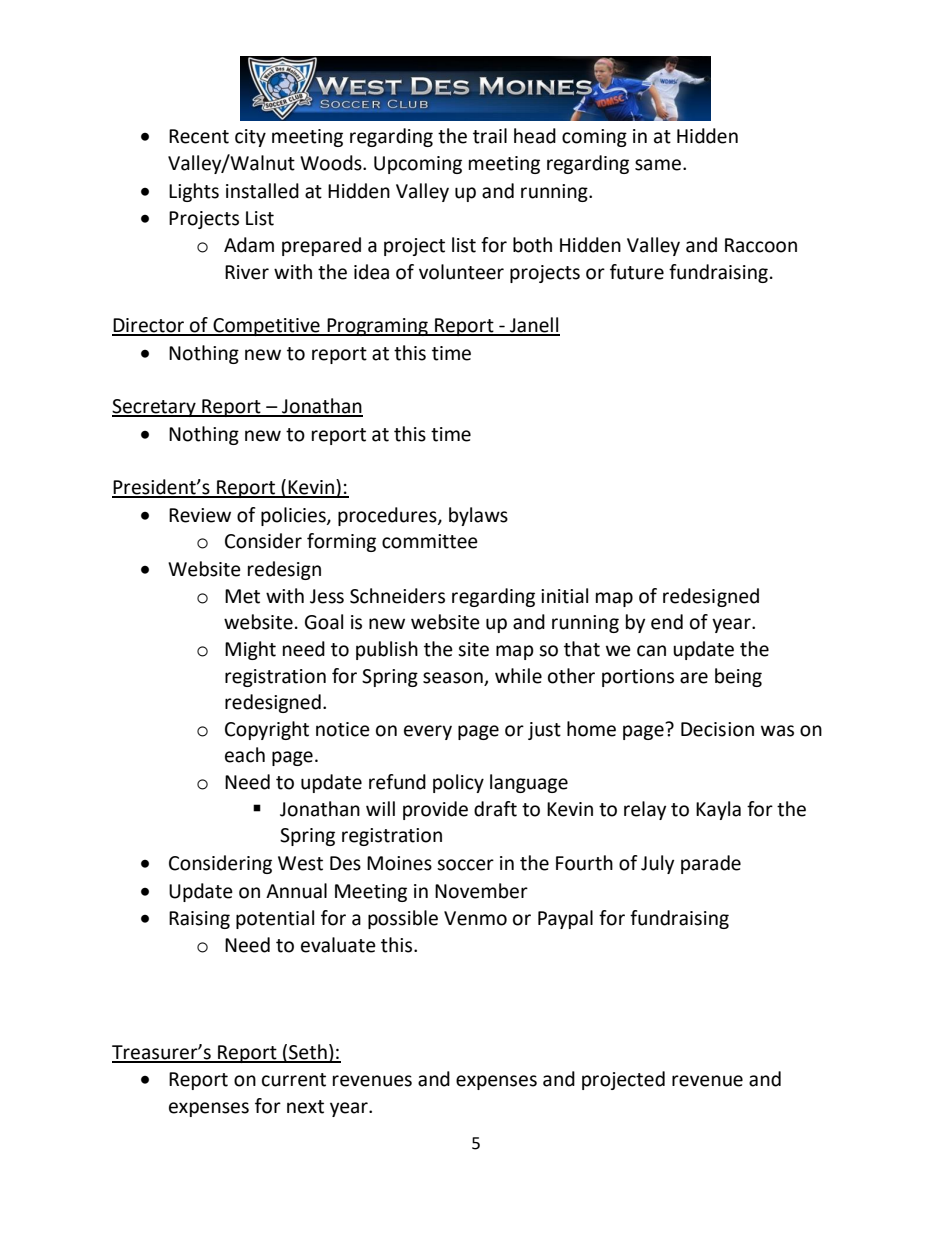 The height and width of the screenshot is (1233, 952). Describe the element at coordinates (667, 622) in the screenshot. I see `end` at that location.
